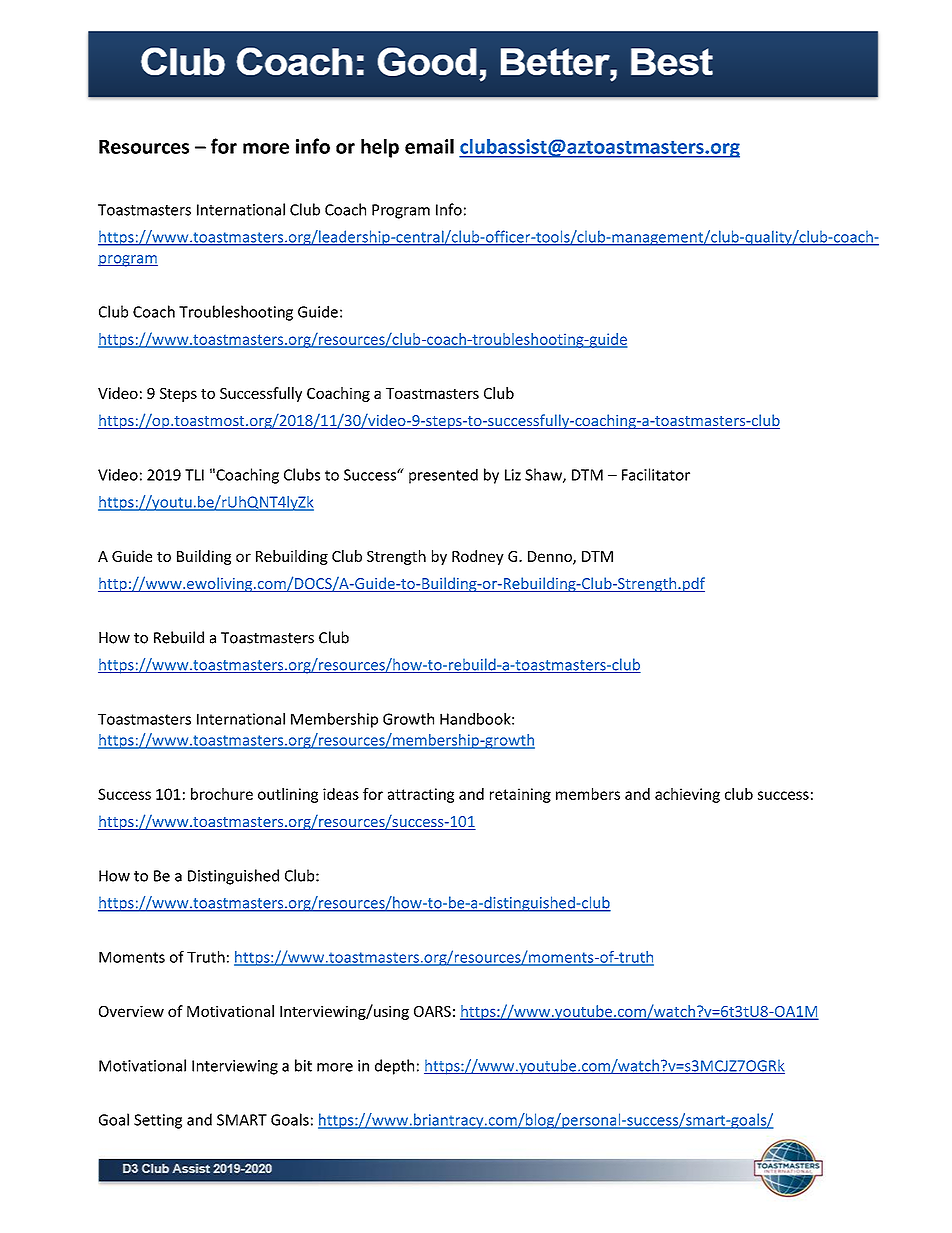 This document has height=1233, width=952. Describe the element at coordinates (656, 474) in the document. I see `Facilitator` at that location.
